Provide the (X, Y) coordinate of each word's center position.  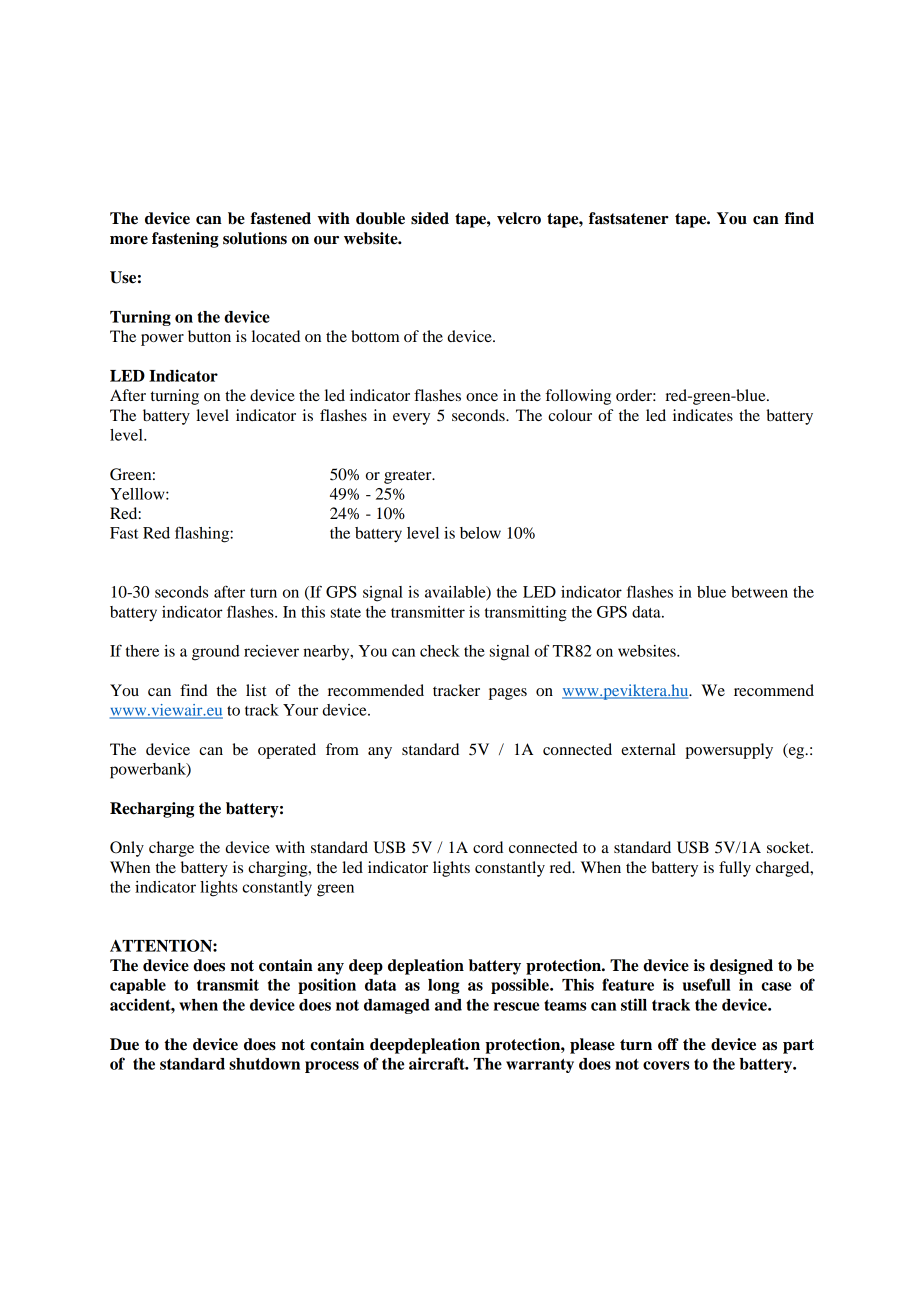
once (482, 397)
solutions (255, 238)
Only (127, 849)
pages (508, 694)
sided (430, 218)
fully (735, 869)
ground (216, 653)
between (759, 592)
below (480, 533)
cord (488, 847)
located (276, 336)
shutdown (264, 1064)
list (256, 690)
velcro (519, 218)
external (648, 749)
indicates (703, 415)
